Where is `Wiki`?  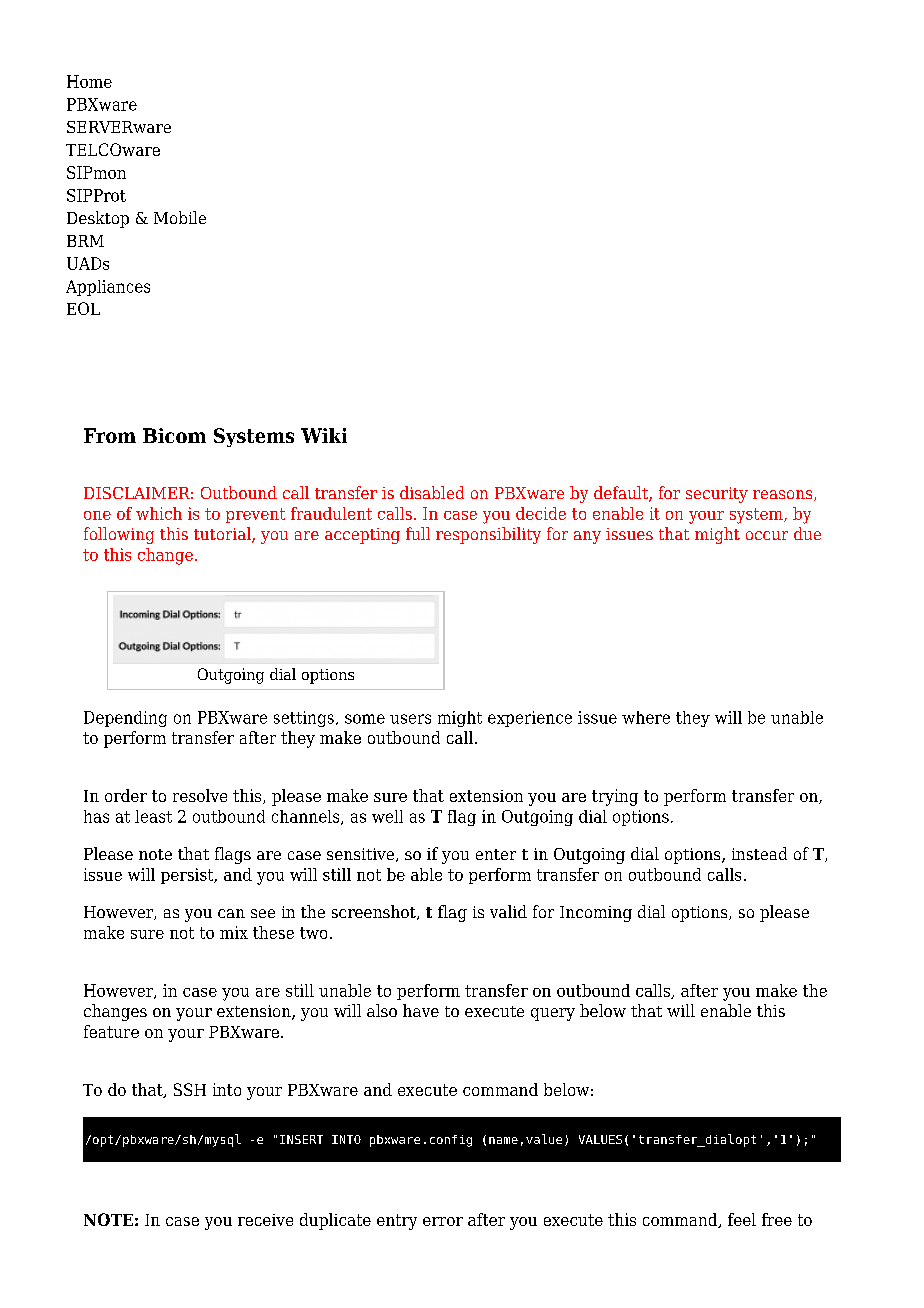
Wiki is located at coordinates (324, 435).
